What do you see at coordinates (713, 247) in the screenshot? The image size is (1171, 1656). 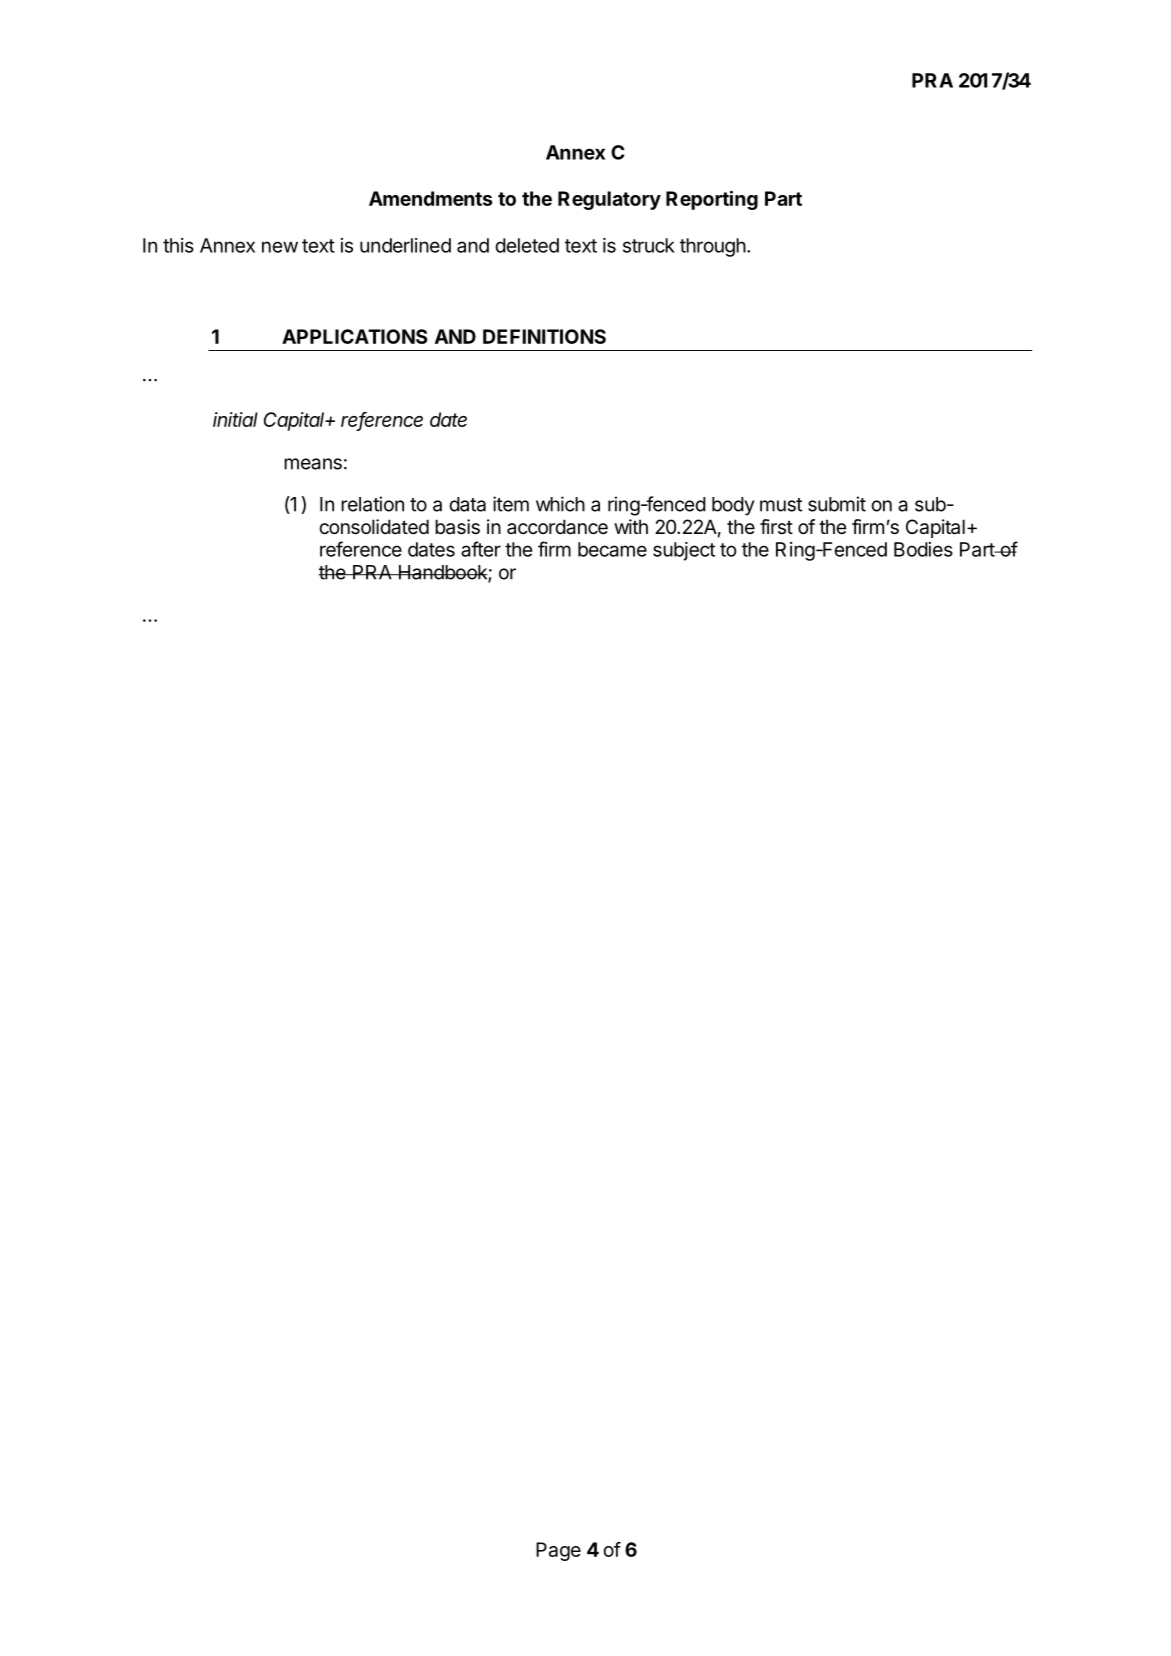 I see `through` at bounding box center [713, 247].
